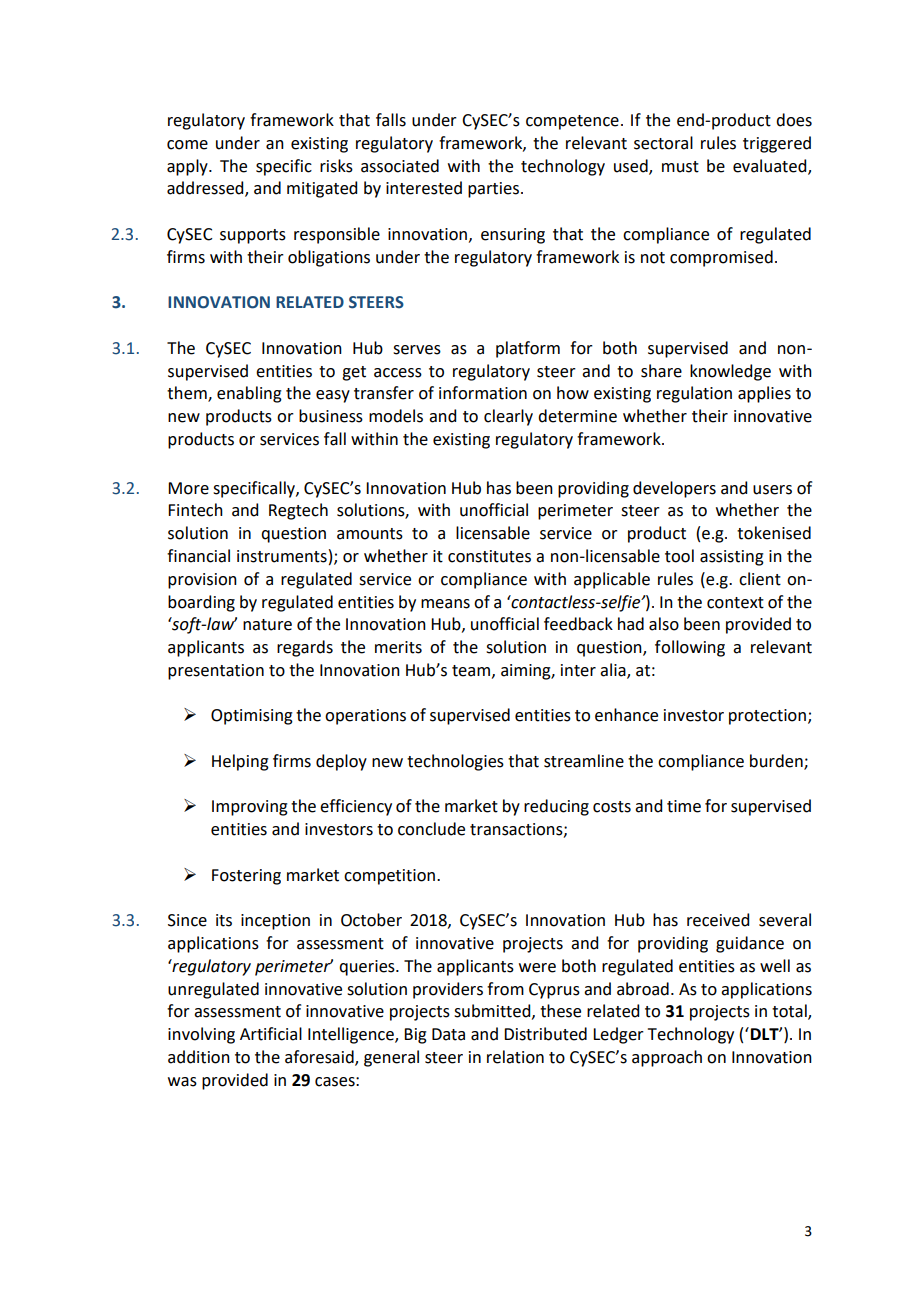 Image resolution: width=924 pixels, height=1308 pixels. What do you see at coordinates (515, 1057) in the screenshot?
I see `relation` at bounding box center [515, 1057].
